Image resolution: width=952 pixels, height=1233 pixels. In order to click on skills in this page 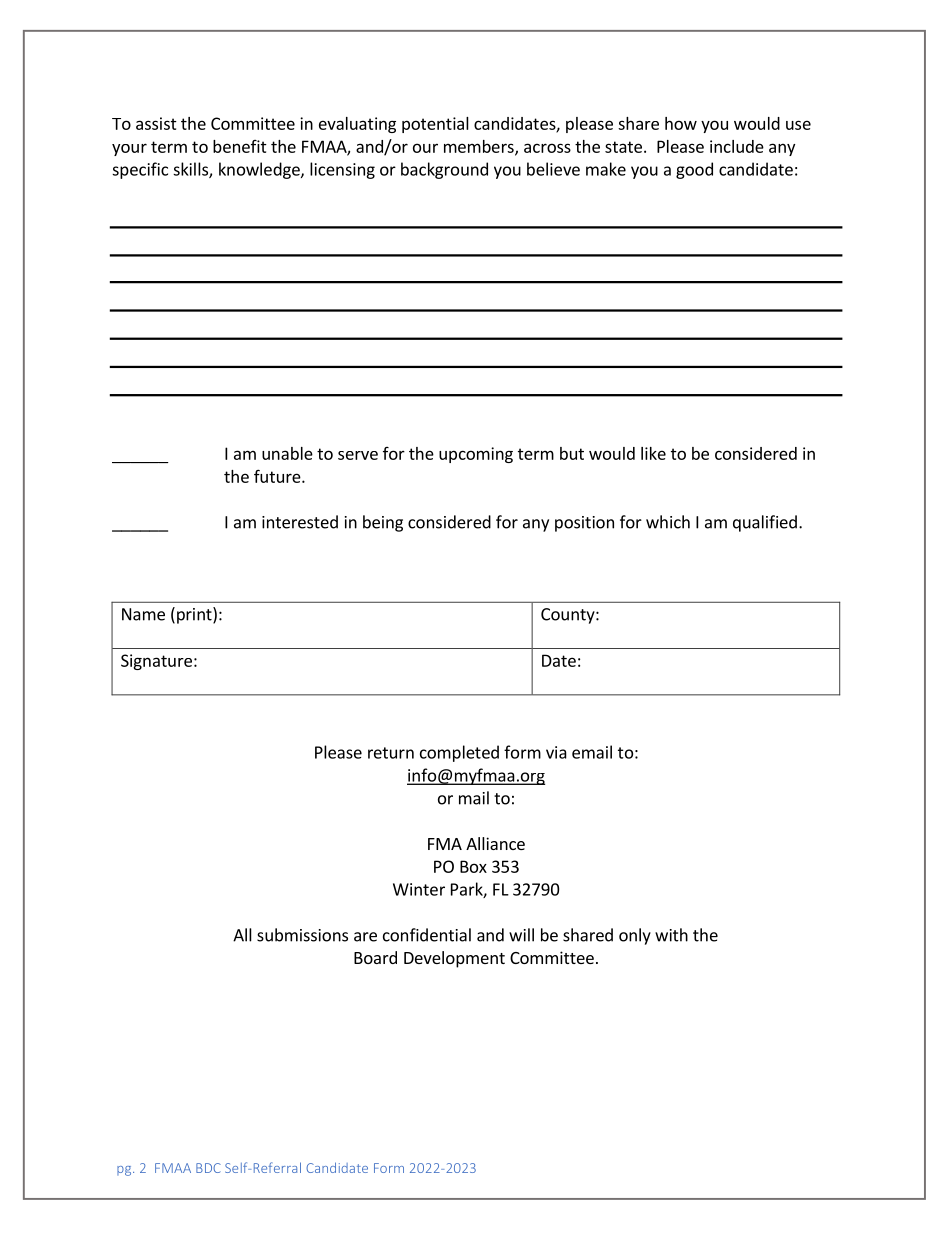, I will do `click(191, 170)`.
